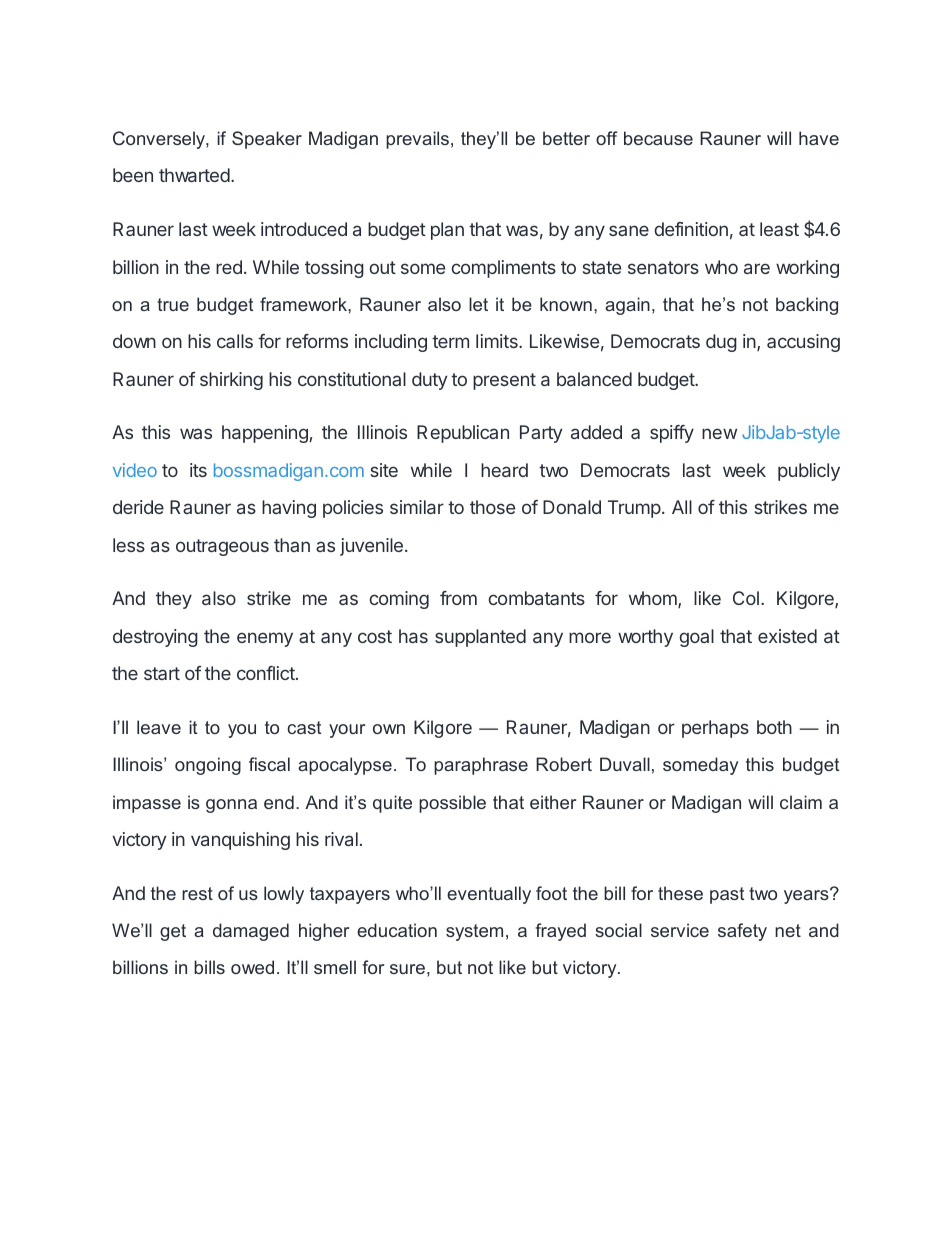  What do you see at coordinates (235, 341) in the image?
I see `calls` at bounding box center [235, 341].
